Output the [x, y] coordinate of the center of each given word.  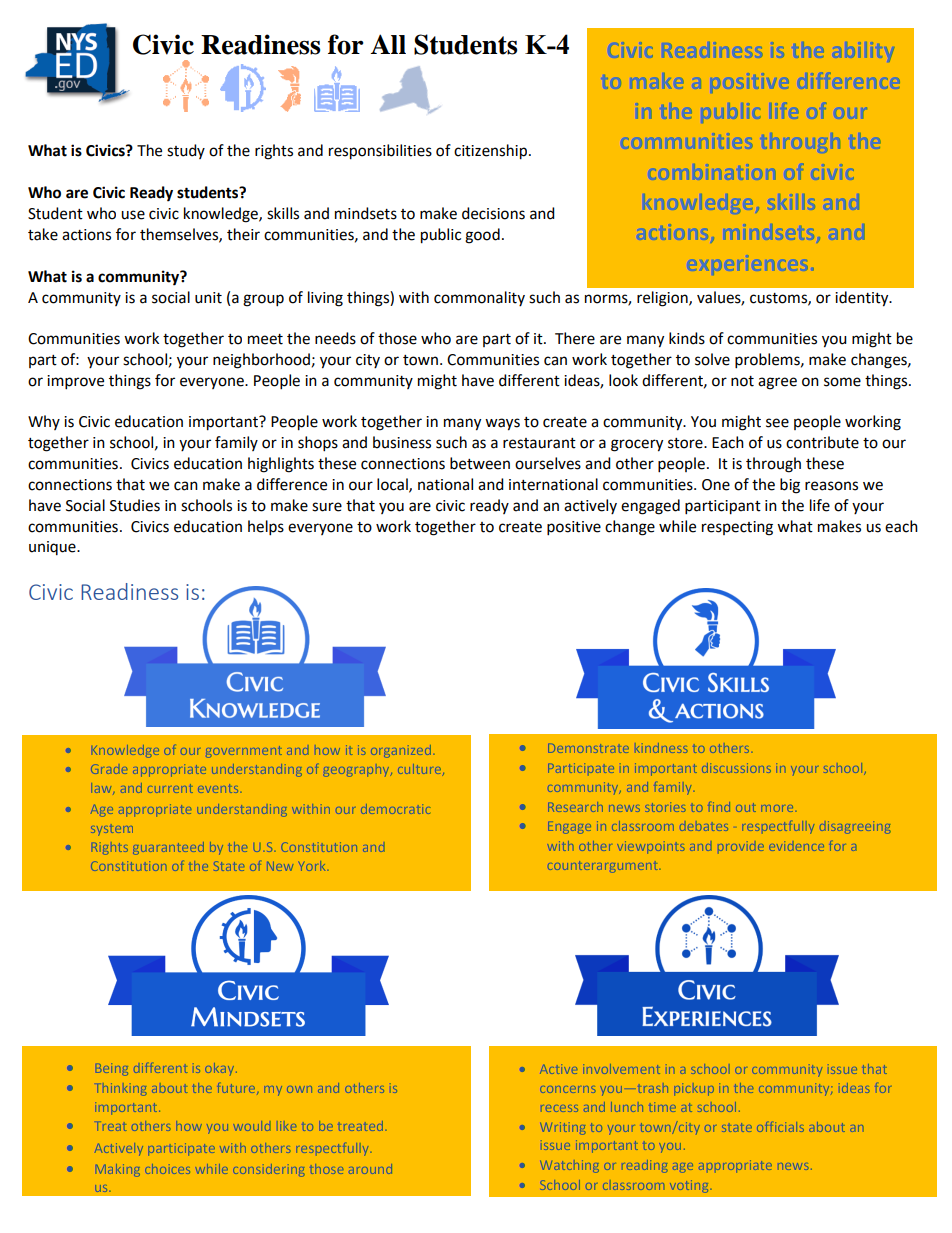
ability [864, 52]
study [186, 151]
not [742, 381]
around [370, 1169]
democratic [396, 809]
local [393, 485]
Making [118, 1170]
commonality [479, 298]
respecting [737, 528]
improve [75, 382]
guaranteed [168, 848]
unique [53, 548]
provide [741, 847]
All [388, 44]
